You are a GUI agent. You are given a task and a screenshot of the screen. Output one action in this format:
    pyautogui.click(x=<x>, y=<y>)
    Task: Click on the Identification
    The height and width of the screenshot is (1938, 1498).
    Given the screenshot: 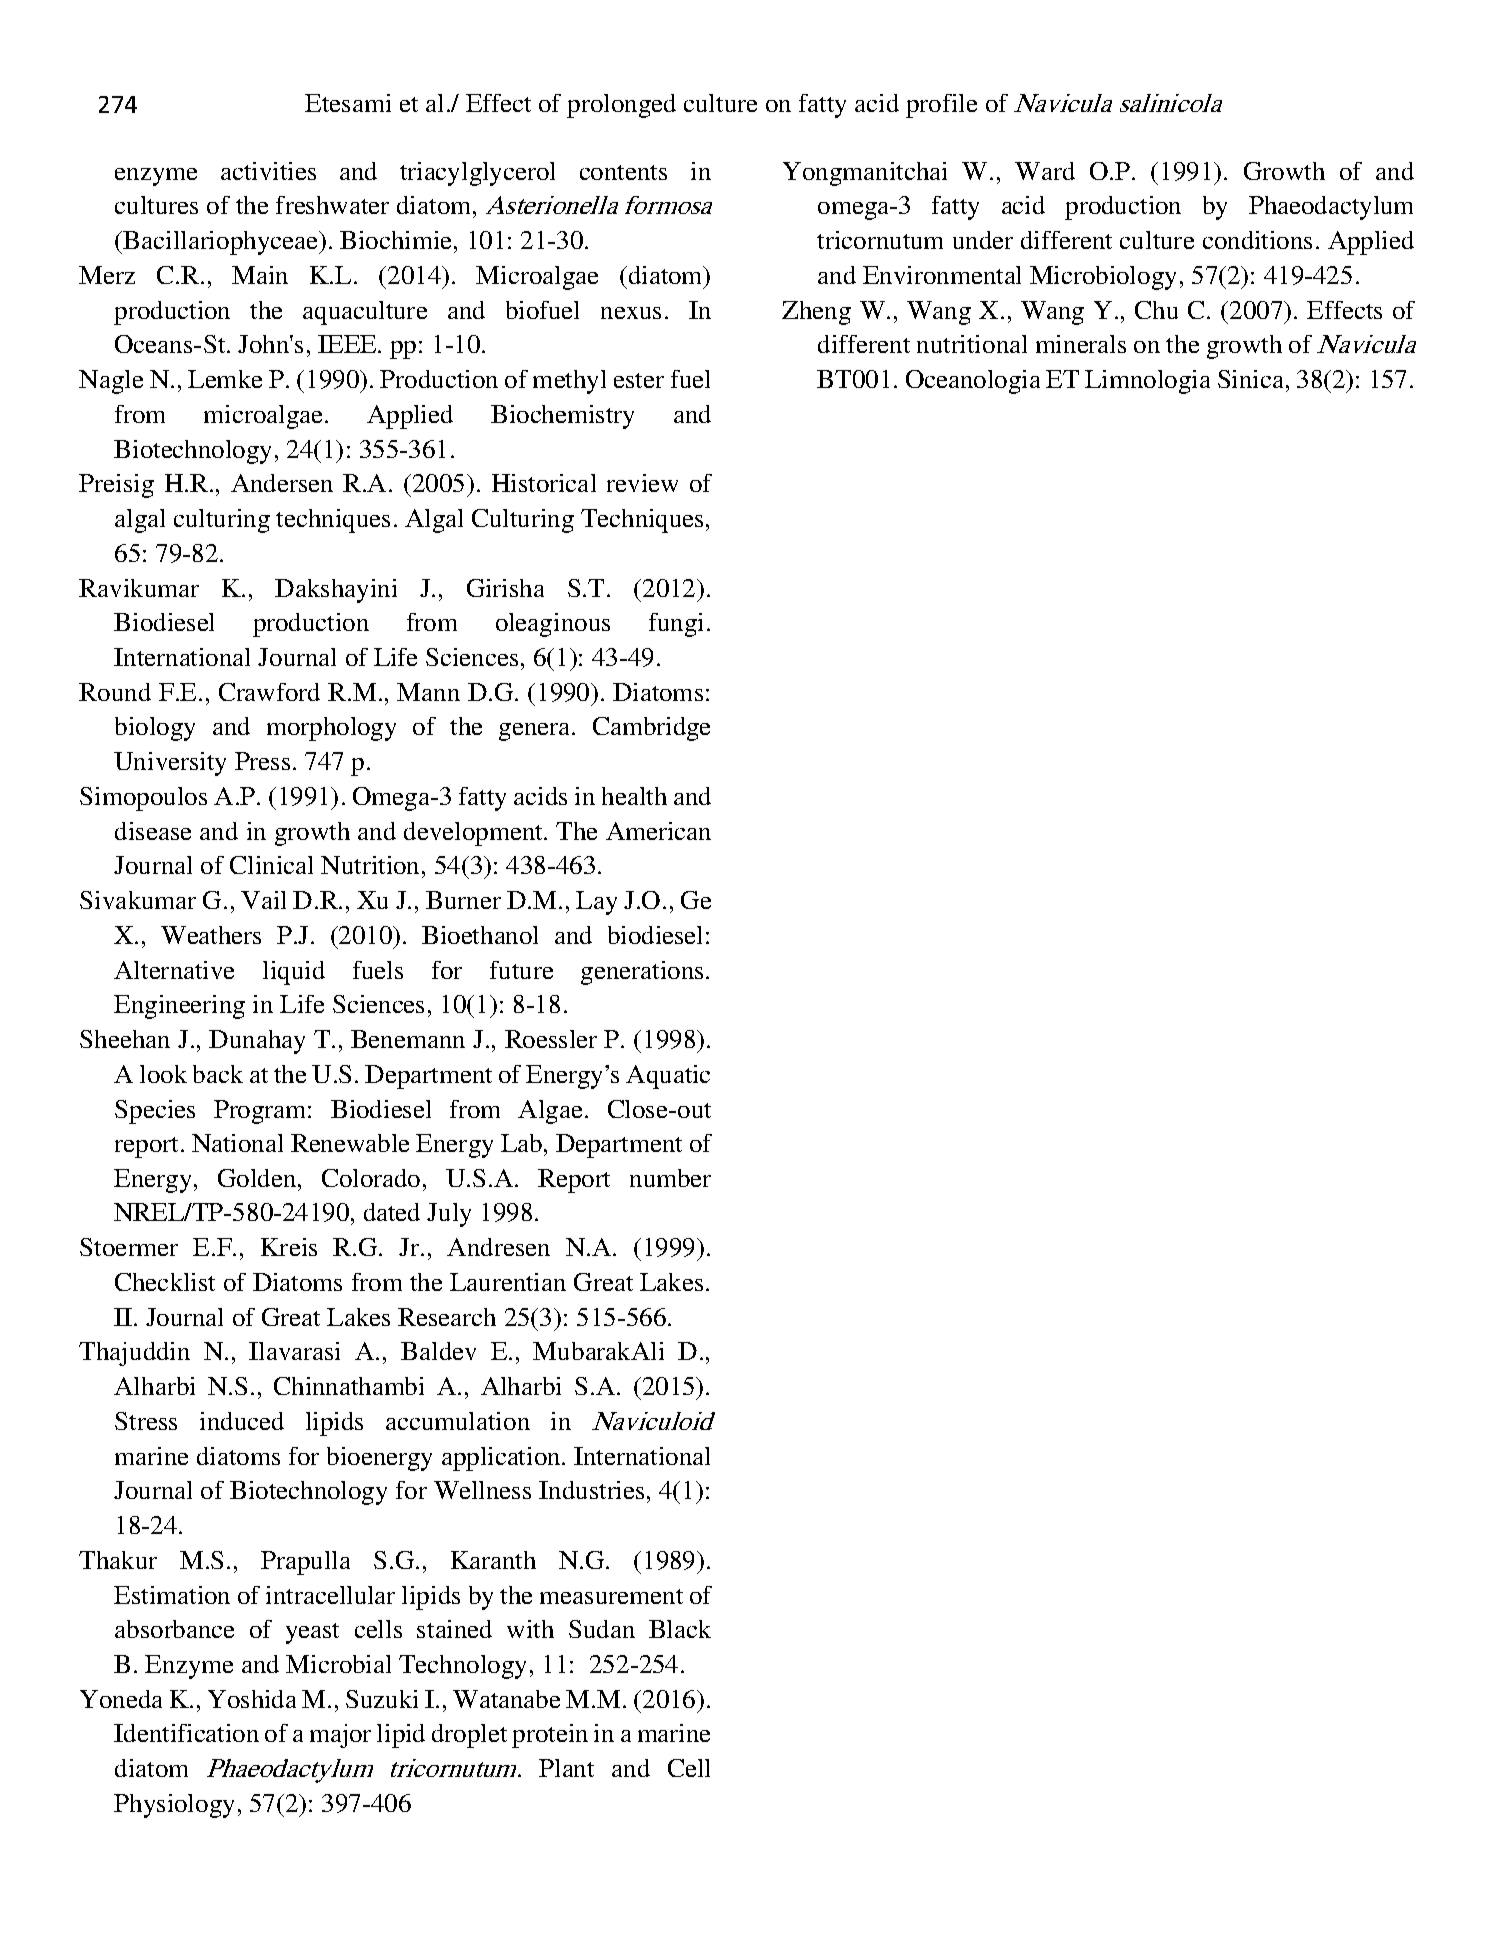 What is the action you would take?
    pyautogui.click(x=186, y=1733)
